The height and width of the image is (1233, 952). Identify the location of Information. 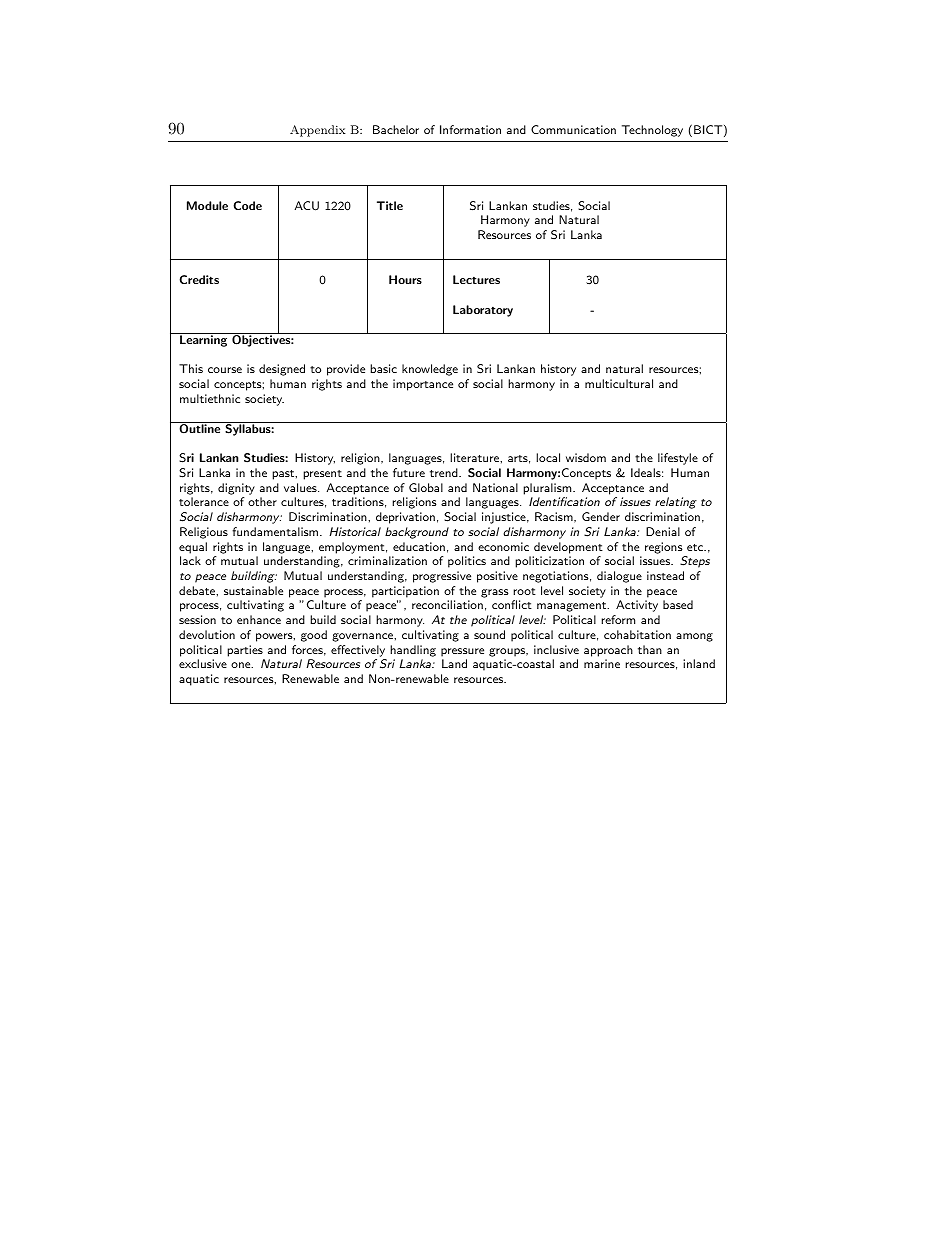
(470, 129).
